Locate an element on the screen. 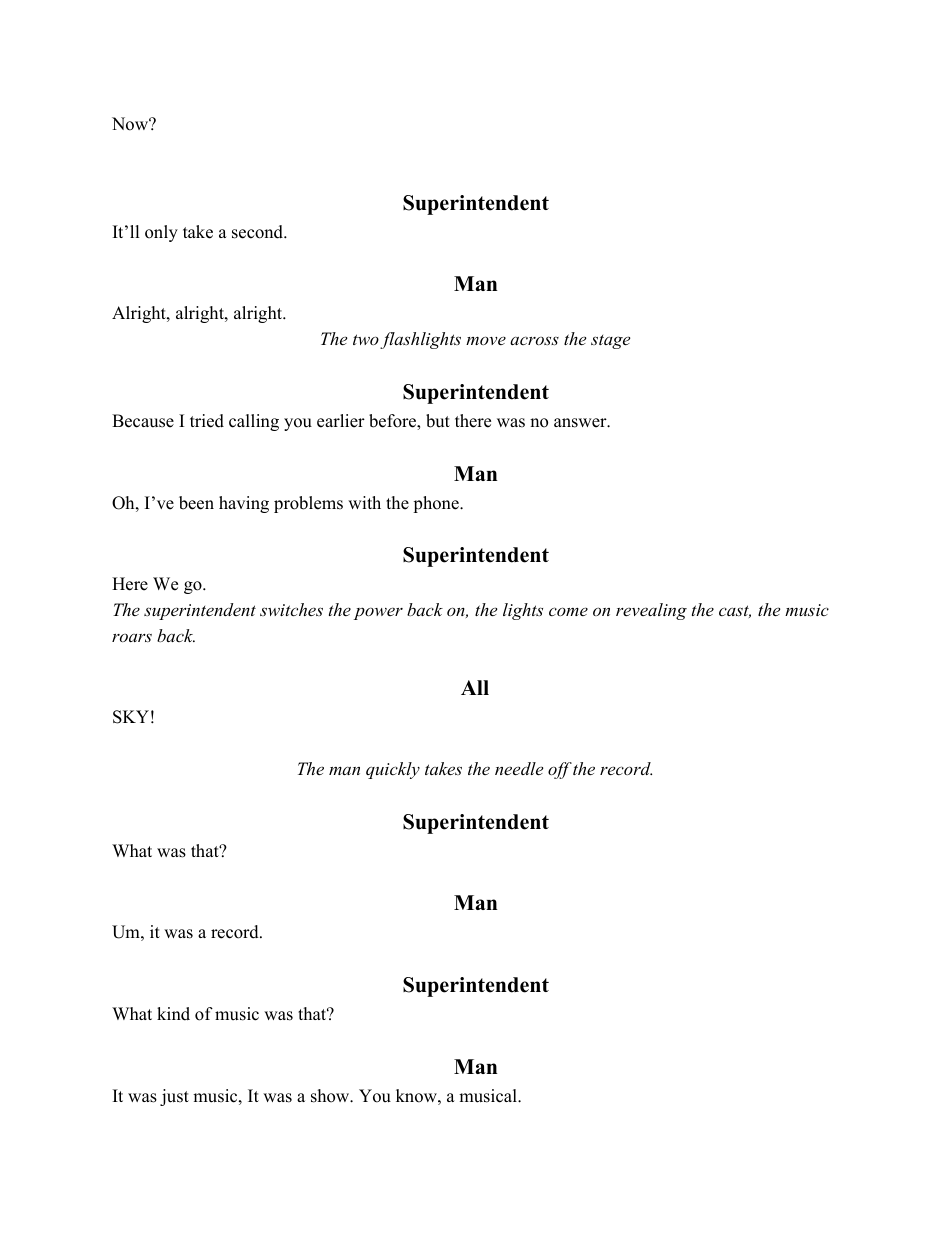 The width and height of the screenshot is (952, 1233). with is located at coordinates (364, 502).
